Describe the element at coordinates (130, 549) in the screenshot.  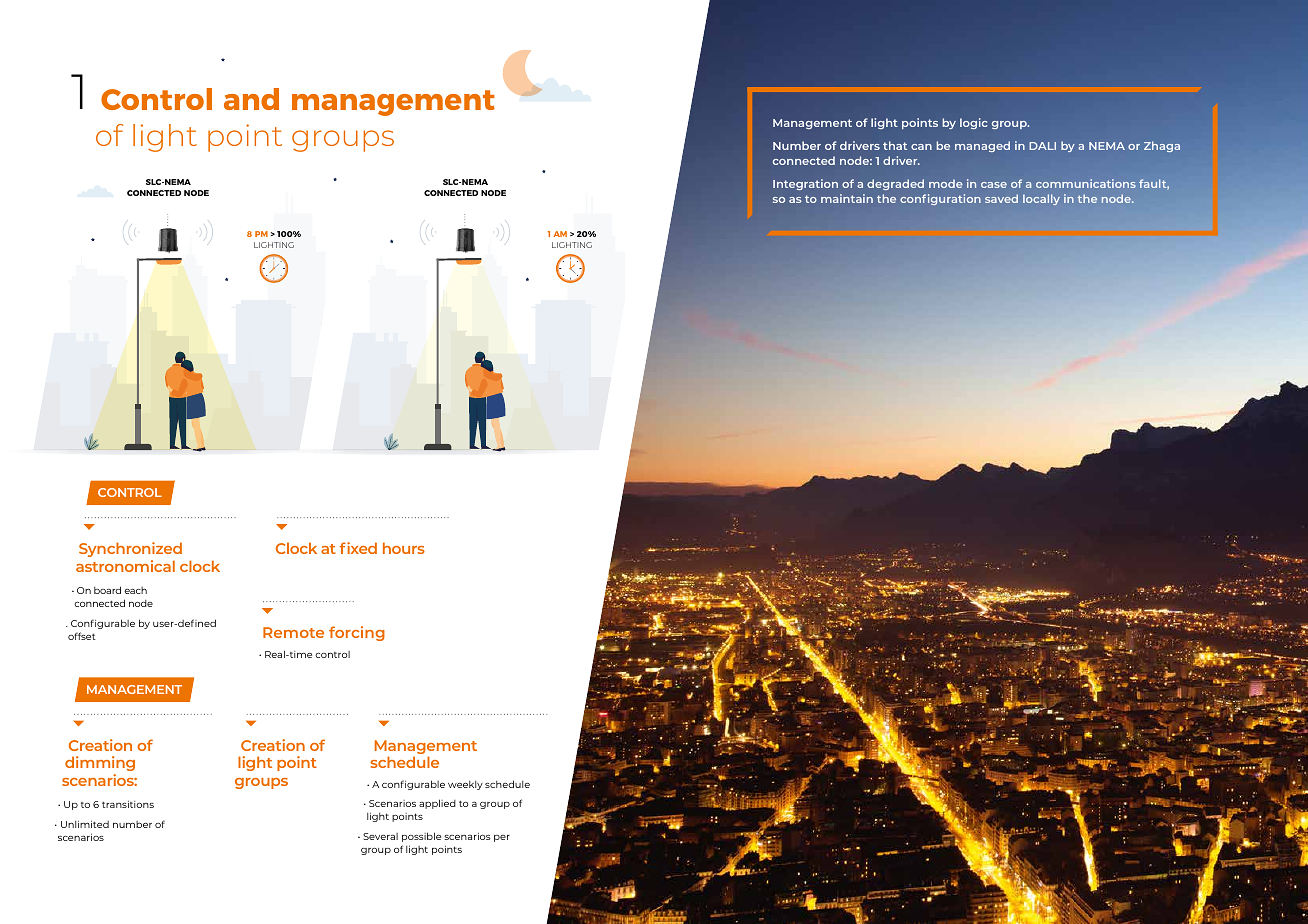
I see `Synchronized` at that location.
